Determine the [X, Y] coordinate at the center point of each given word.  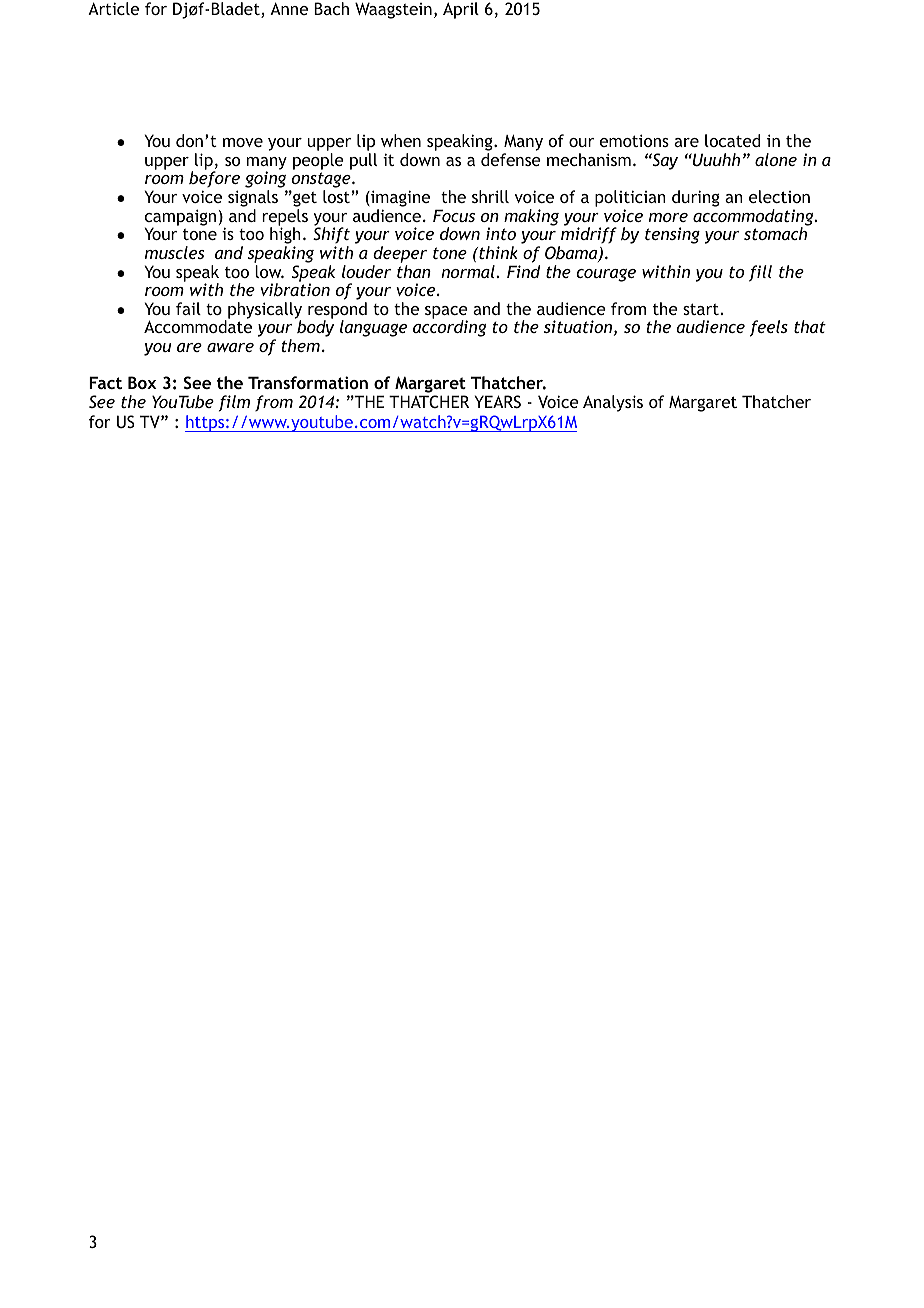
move [243, 142]
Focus [454, 215]
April [461, 10]
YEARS [497, 401]
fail [188, 308]
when [401, 140]
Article [113, 8]
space [446, 313]
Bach [331, 8]
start [701, 309]
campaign [180, 218]
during [696, 198]
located [732, 140]
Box [142, 382]
